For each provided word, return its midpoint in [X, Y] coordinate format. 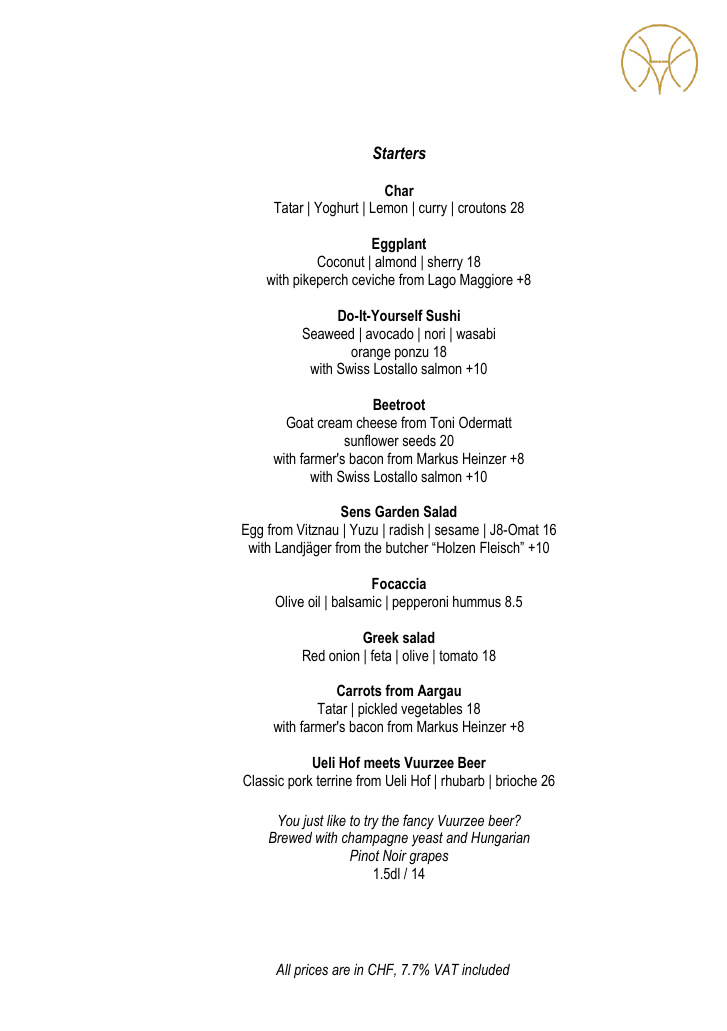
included [486, 969]
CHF [382, 970]
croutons [482, 207]
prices [311, 971]
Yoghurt [336, 209]
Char [399, 190]
